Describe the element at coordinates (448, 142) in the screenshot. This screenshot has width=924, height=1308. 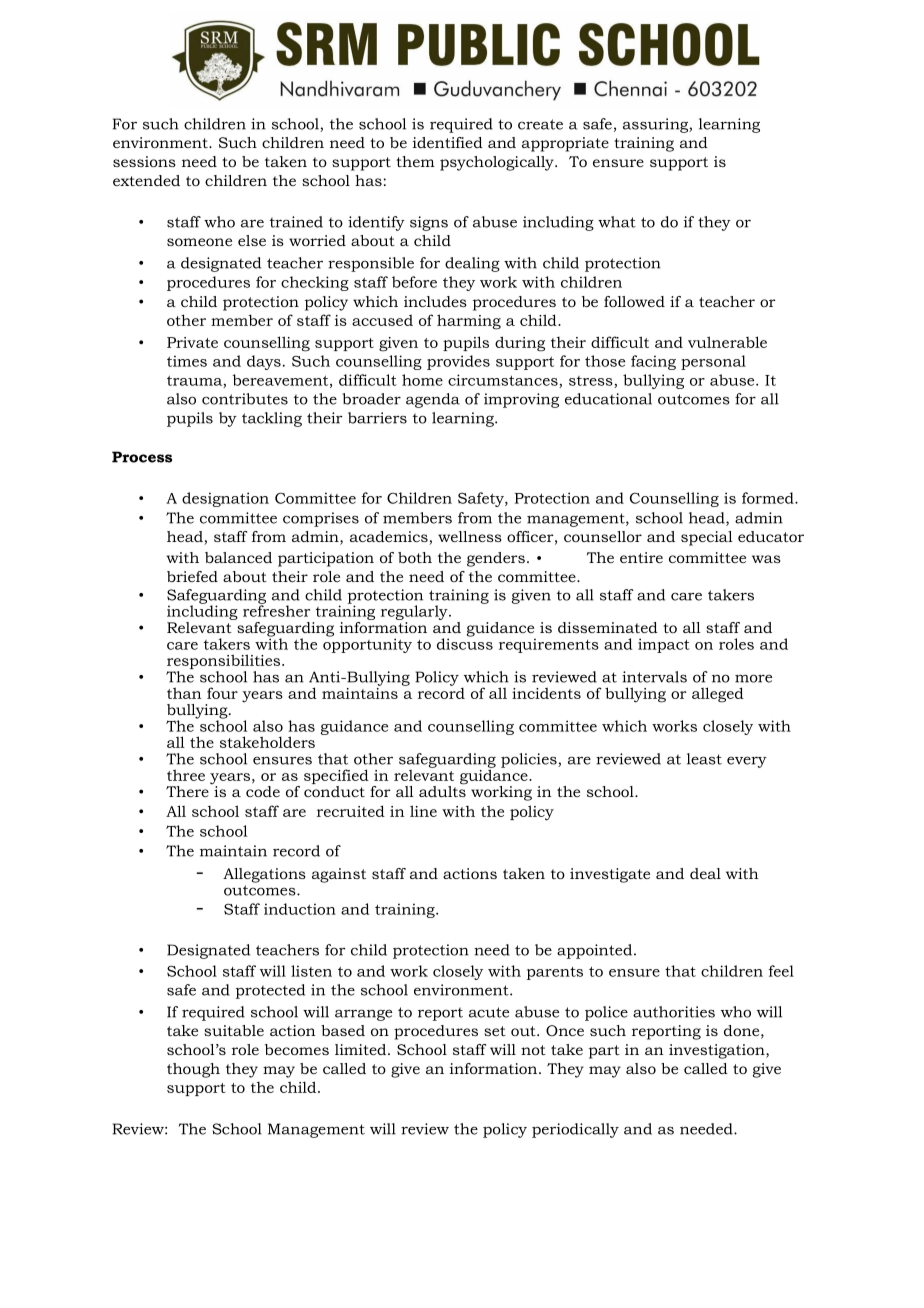
I see `identified` at that location.
